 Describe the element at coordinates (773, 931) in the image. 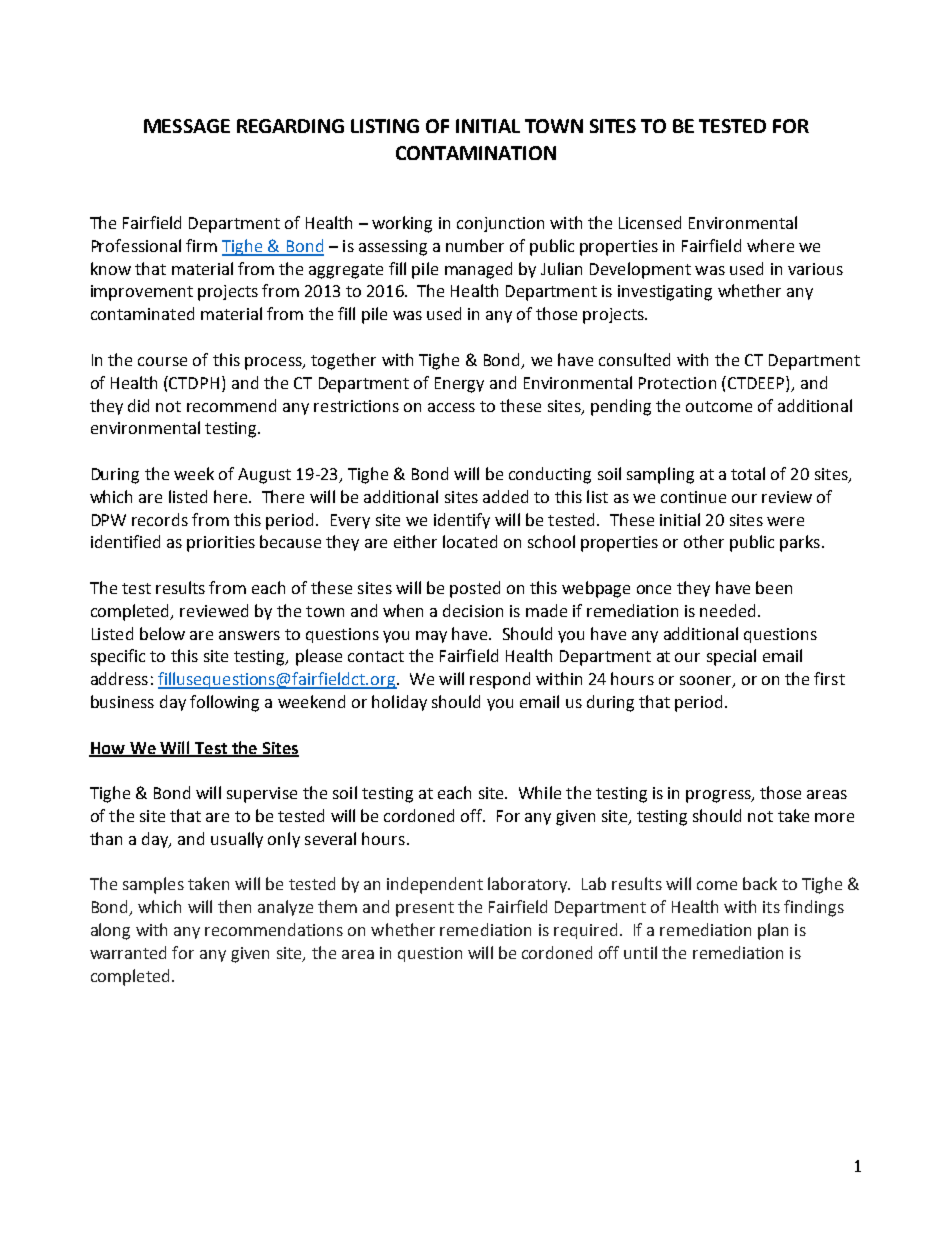

I see `plan` at that location.
